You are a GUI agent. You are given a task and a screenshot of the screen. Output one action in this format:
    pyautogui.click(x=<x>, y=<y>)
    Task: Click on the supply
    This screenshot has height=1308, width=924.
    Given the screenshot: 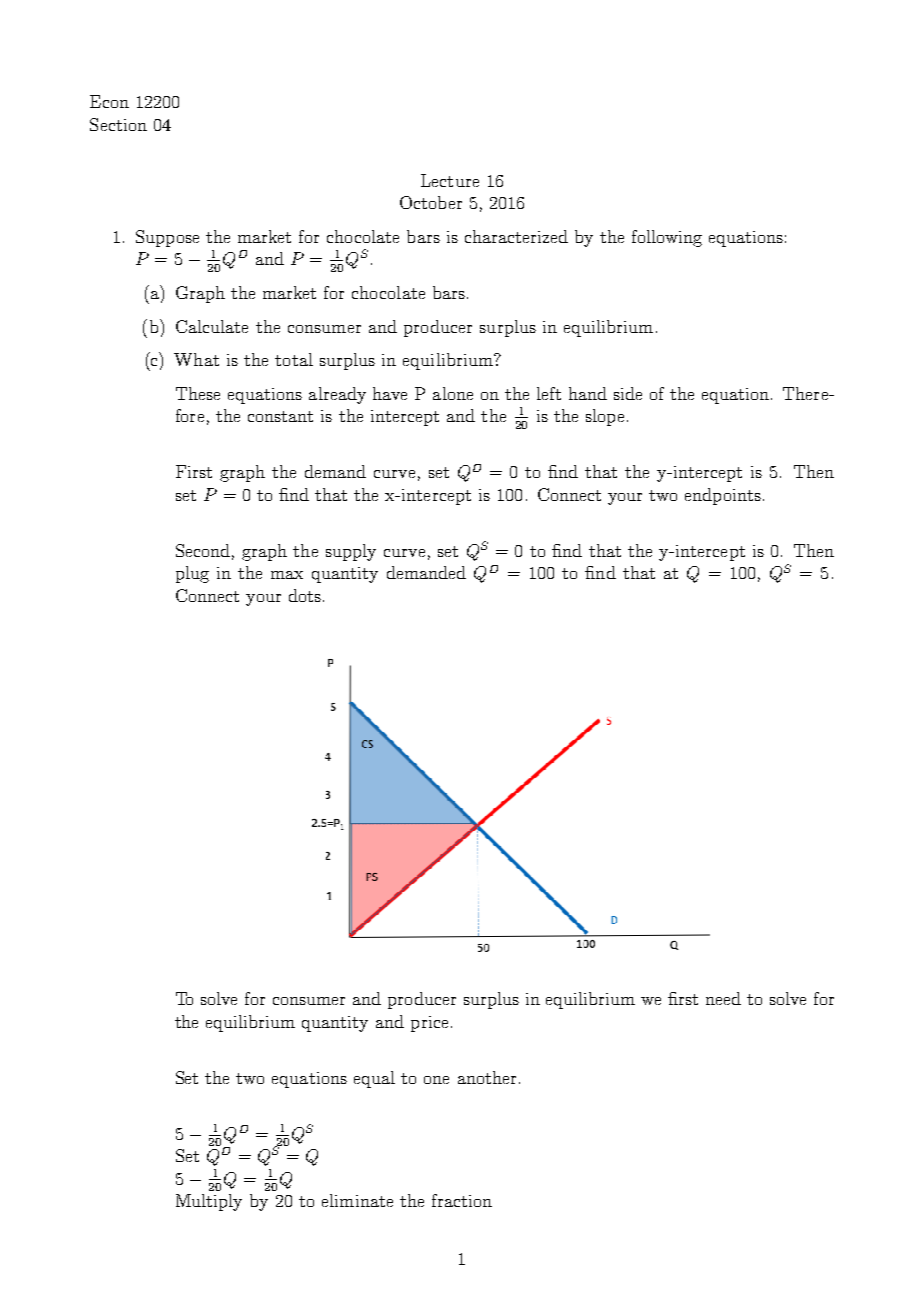 What is the action you would take?
    pyautogui.click(x=351, y=552)
